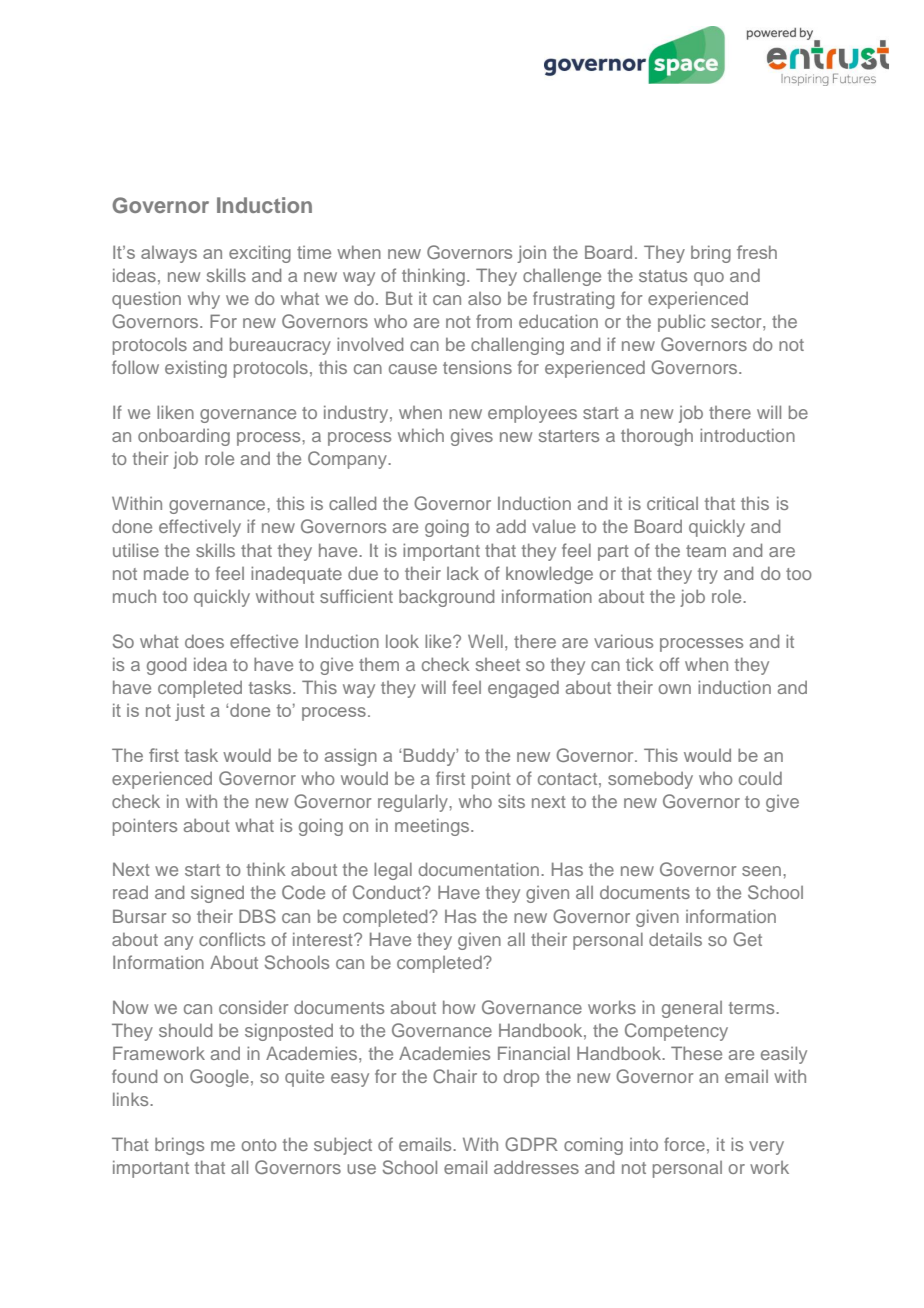 This screenshot has width=924, height=1308. What do you see at coordinates (204, 300) in the screenshot?
I see `why` at bounding box center [204, 300].
